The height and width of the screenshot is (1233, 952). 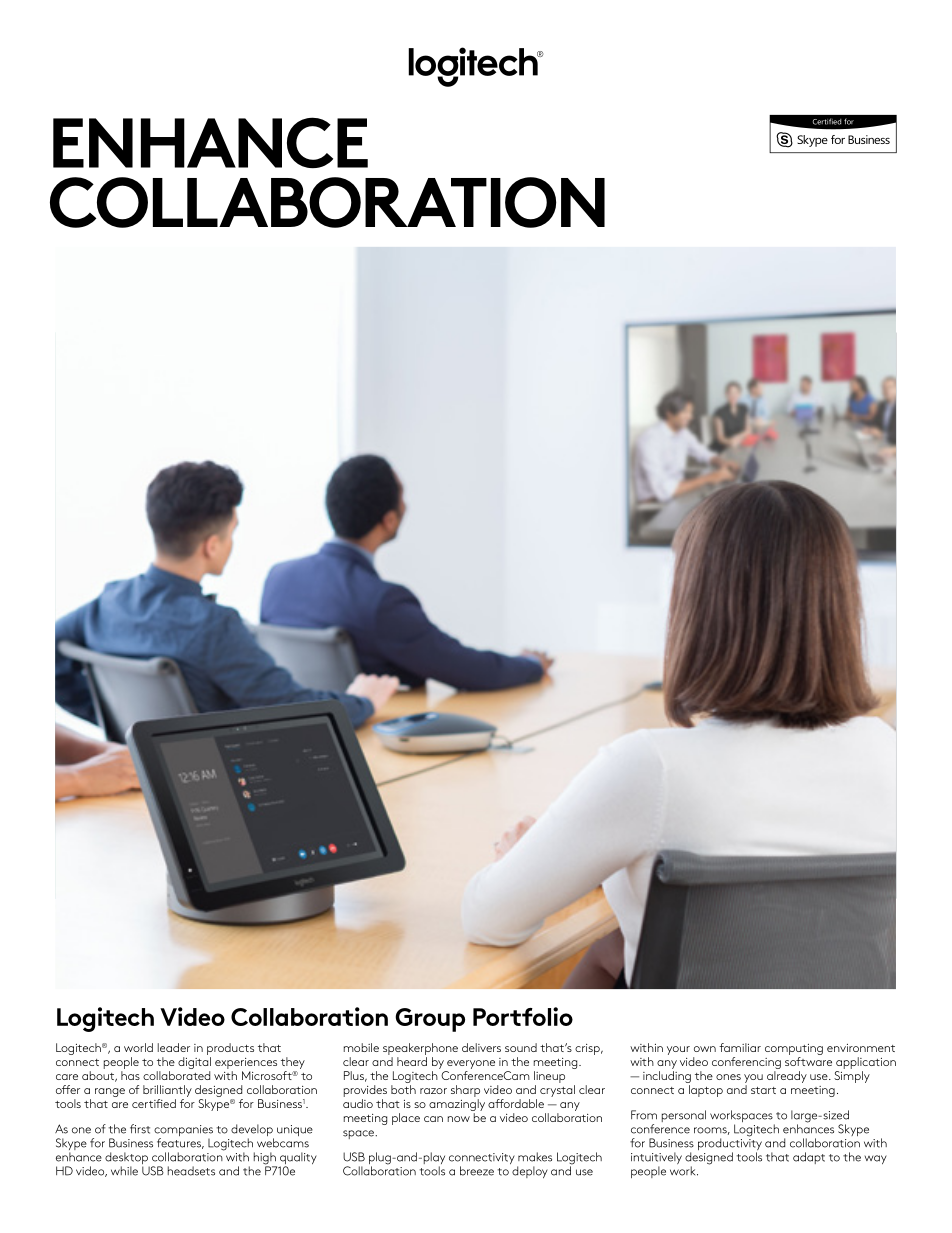 I want to click on headsets, so click(x=191, y=1171).
